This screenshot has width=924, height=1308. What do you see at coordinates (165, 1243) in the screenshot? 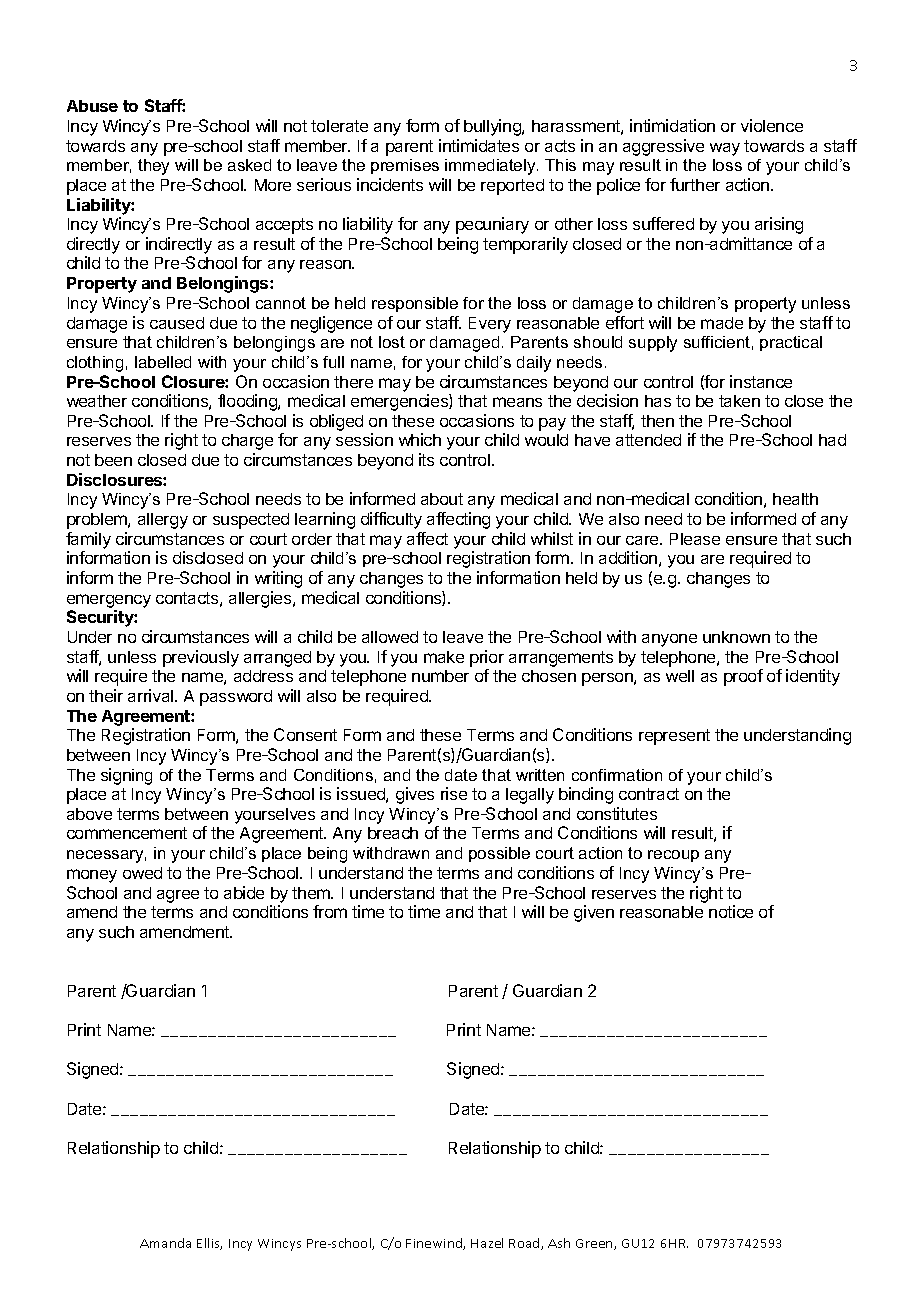
I see `Amanda` at bounding box center [165, 1243].
